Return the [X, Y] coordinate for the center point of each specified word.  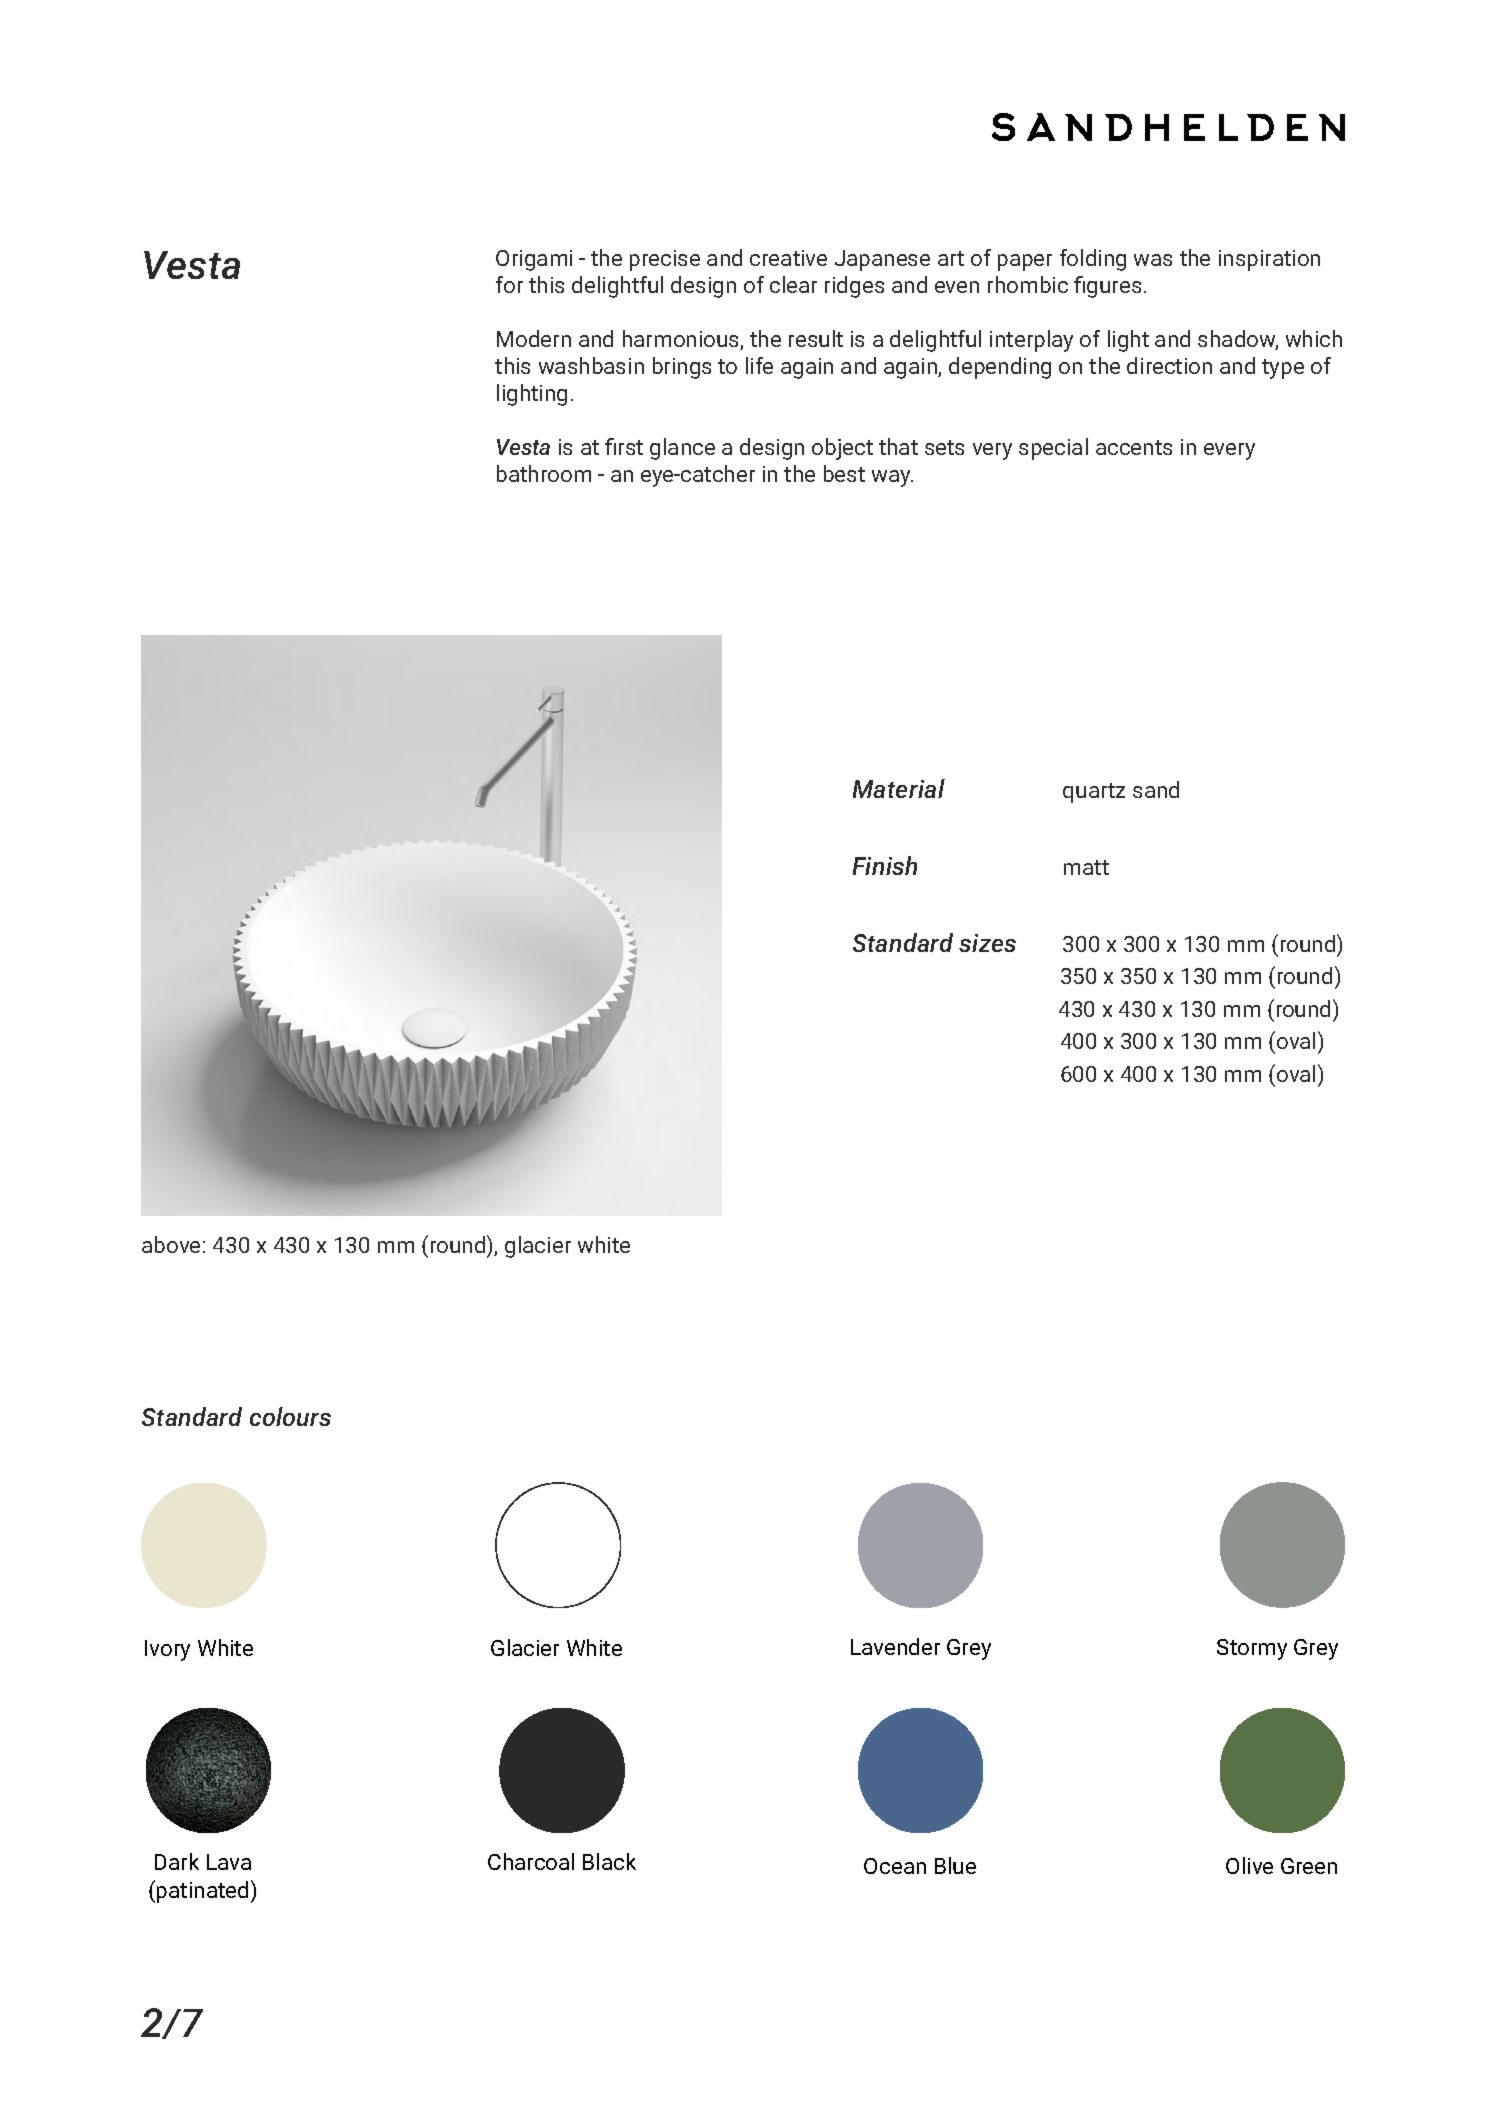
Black [609, 1861]
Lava [229, 1862]
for [509, 284]
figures [1107, 287]
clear [793, 284]
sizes [987, 943]
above [171, 1244]
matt [1086, 867]
